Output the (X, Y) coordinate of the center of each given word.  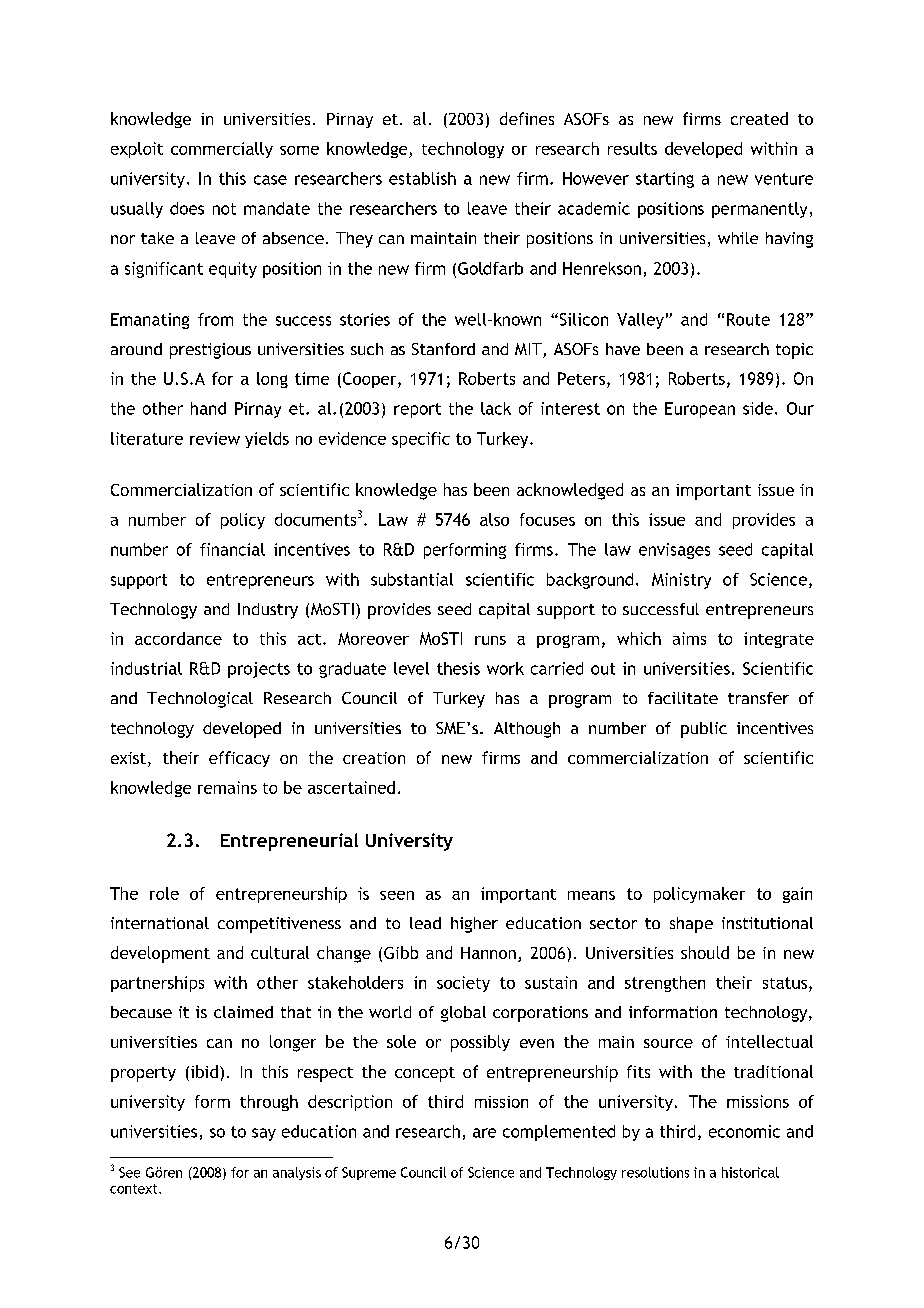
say (264, 1134)
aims (689, 638)
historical (750, 1172)
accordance (178, 638)
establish (422, 178)
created (759, 118)
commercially (222, 150)
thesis (458, 668)
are (484, 1133)
